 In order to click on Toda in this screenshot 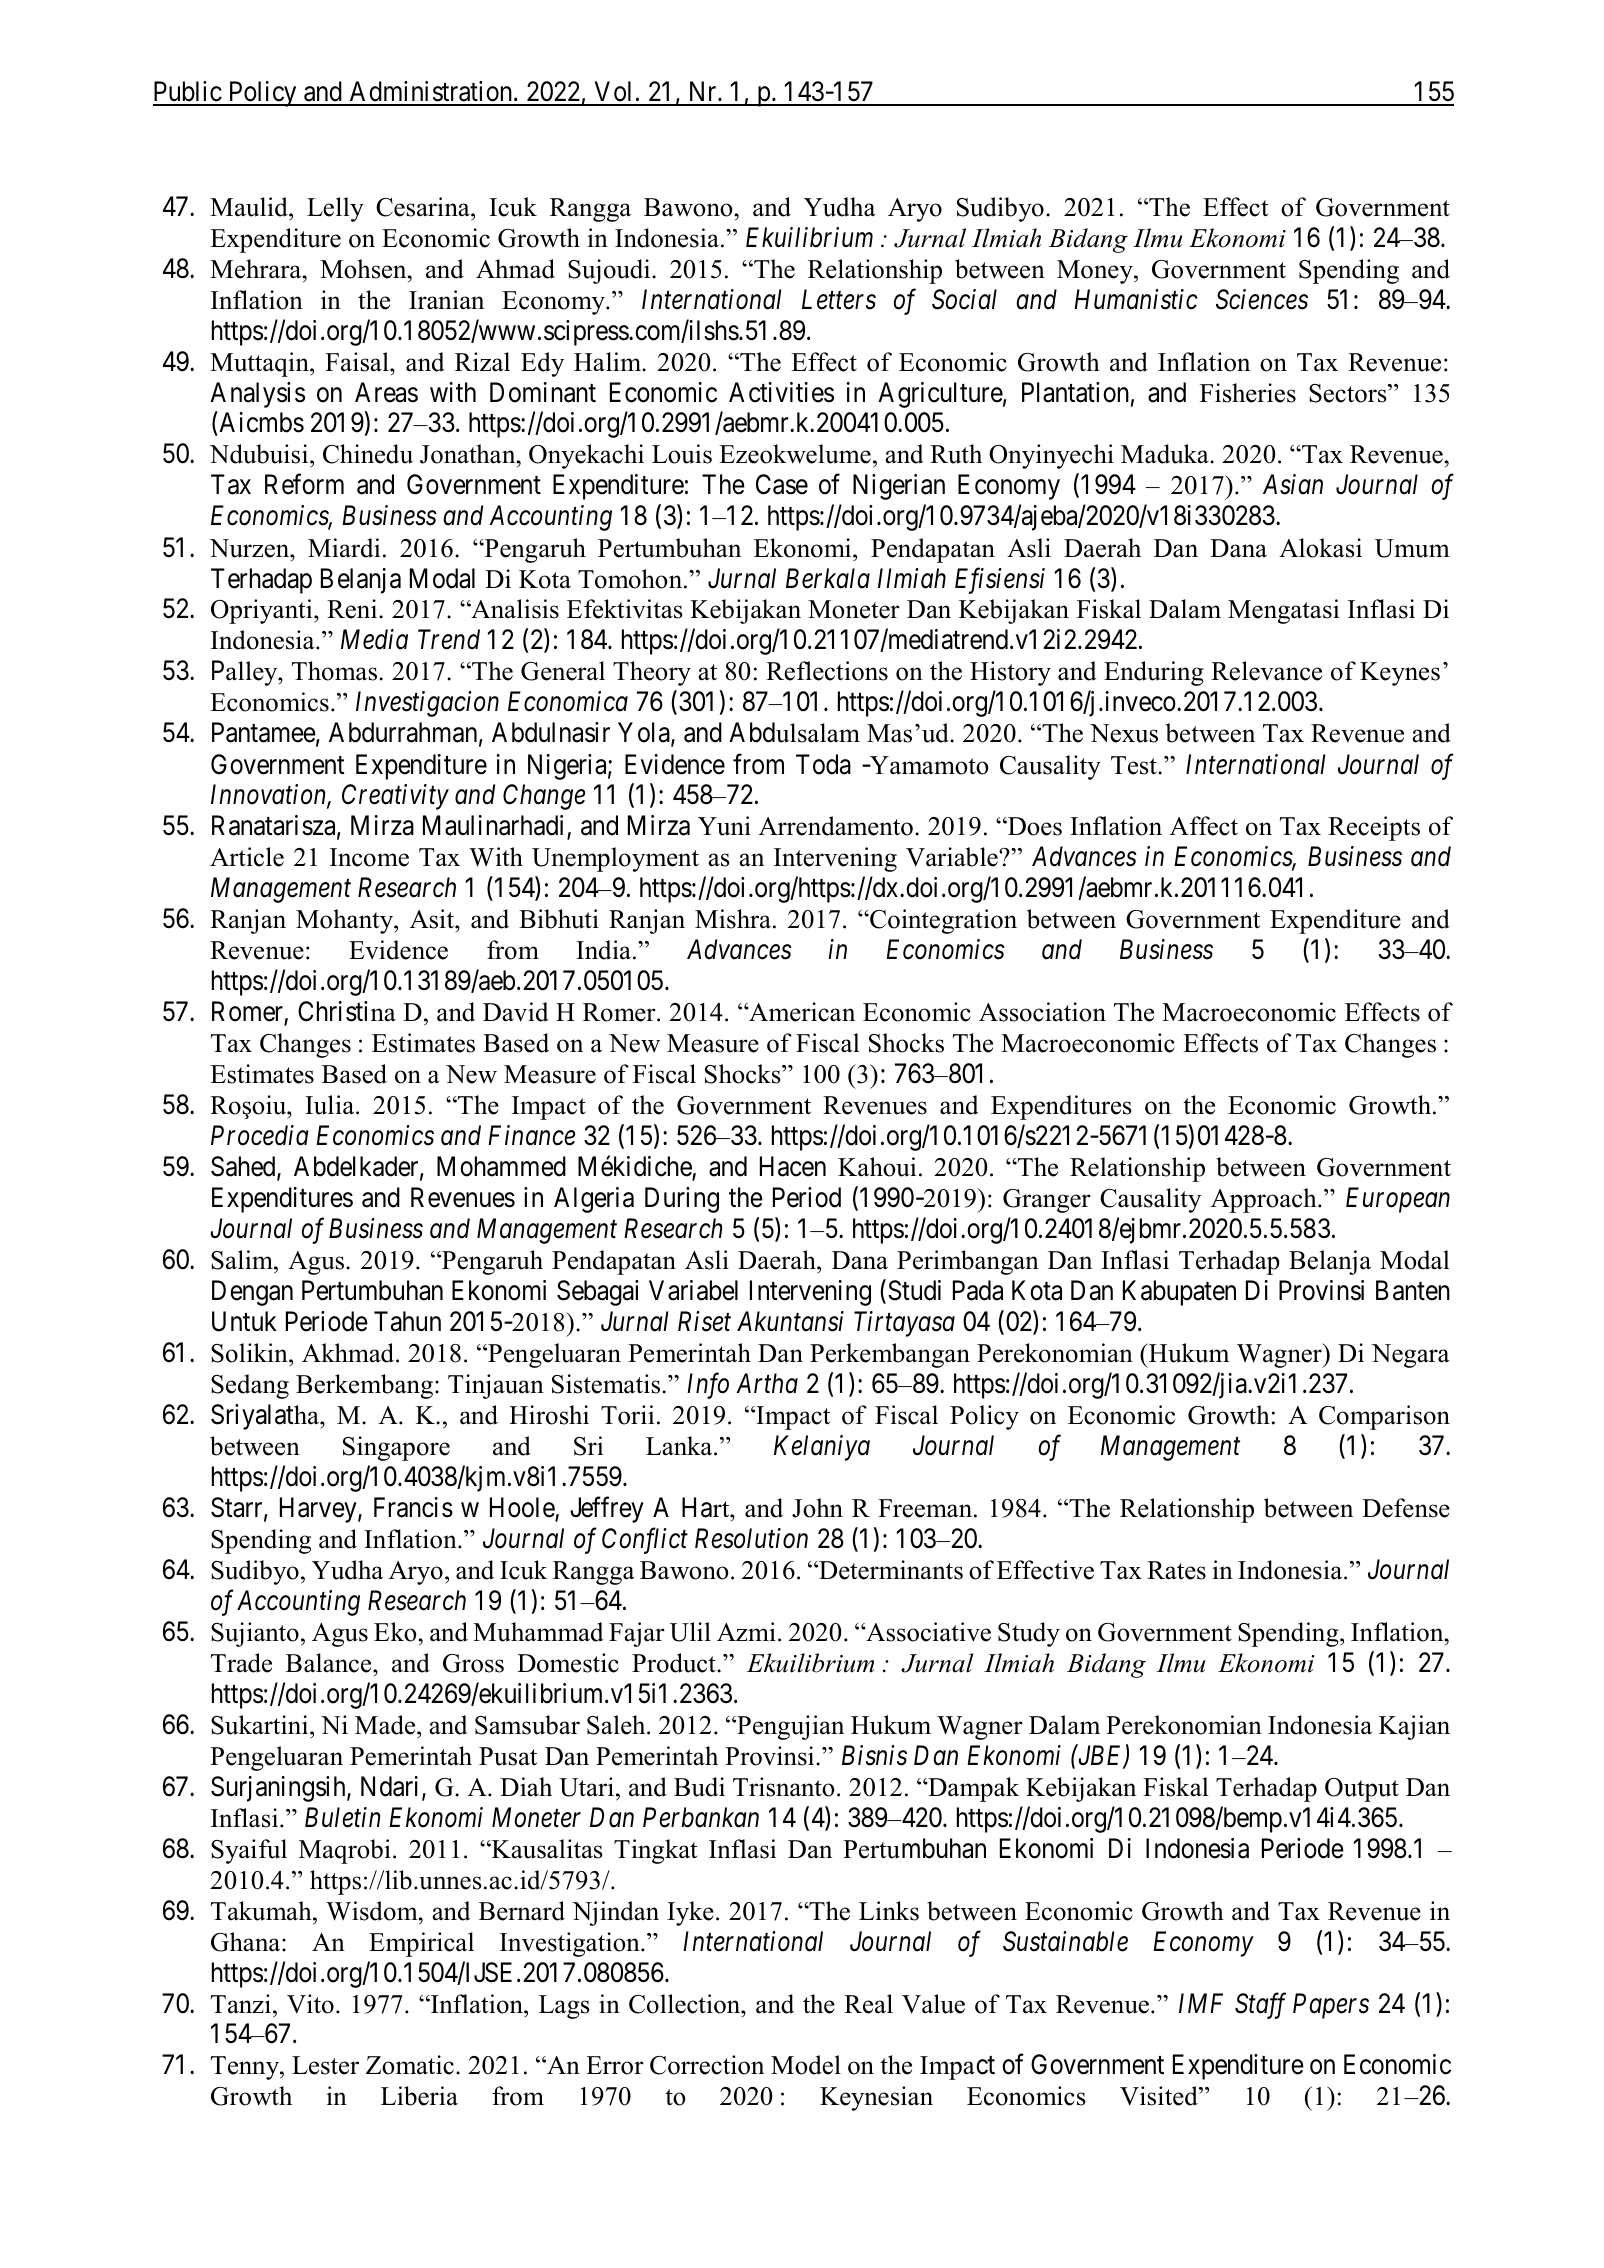, I will do `click(823, 764)`.
